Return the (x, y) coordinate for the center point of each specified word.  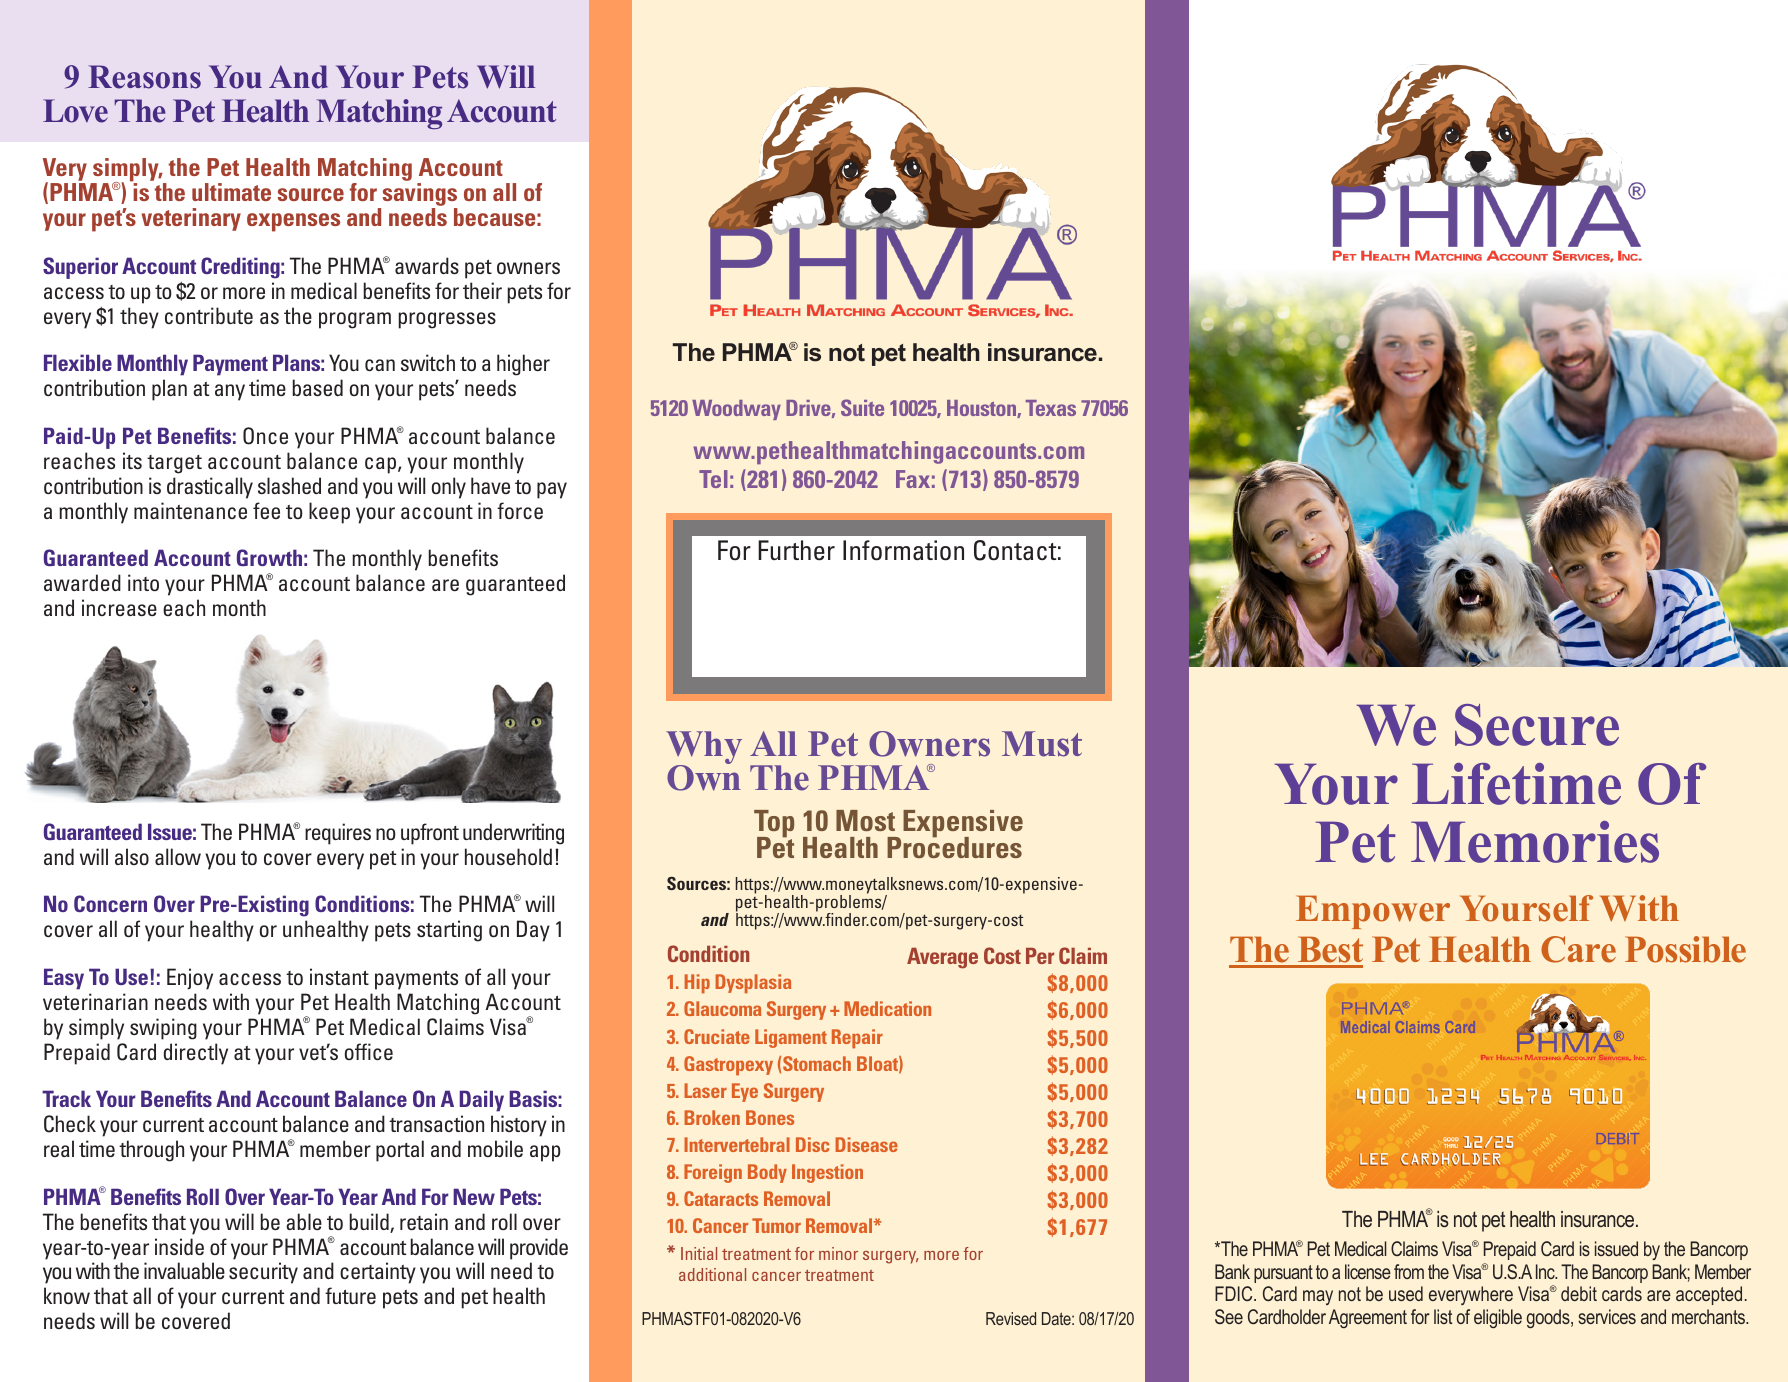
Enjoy (190, 979)
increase (119, 607)
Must (1042, 744)
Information (903, 550)
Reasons (144, 77)
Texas (1051, 408)
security (263, 1273)
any (230, 392)
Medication (887, 1008)
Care (1578, 949)
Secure (1537, 725)
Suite (862, 407)
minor (838, 1253)
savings (419, 196)
